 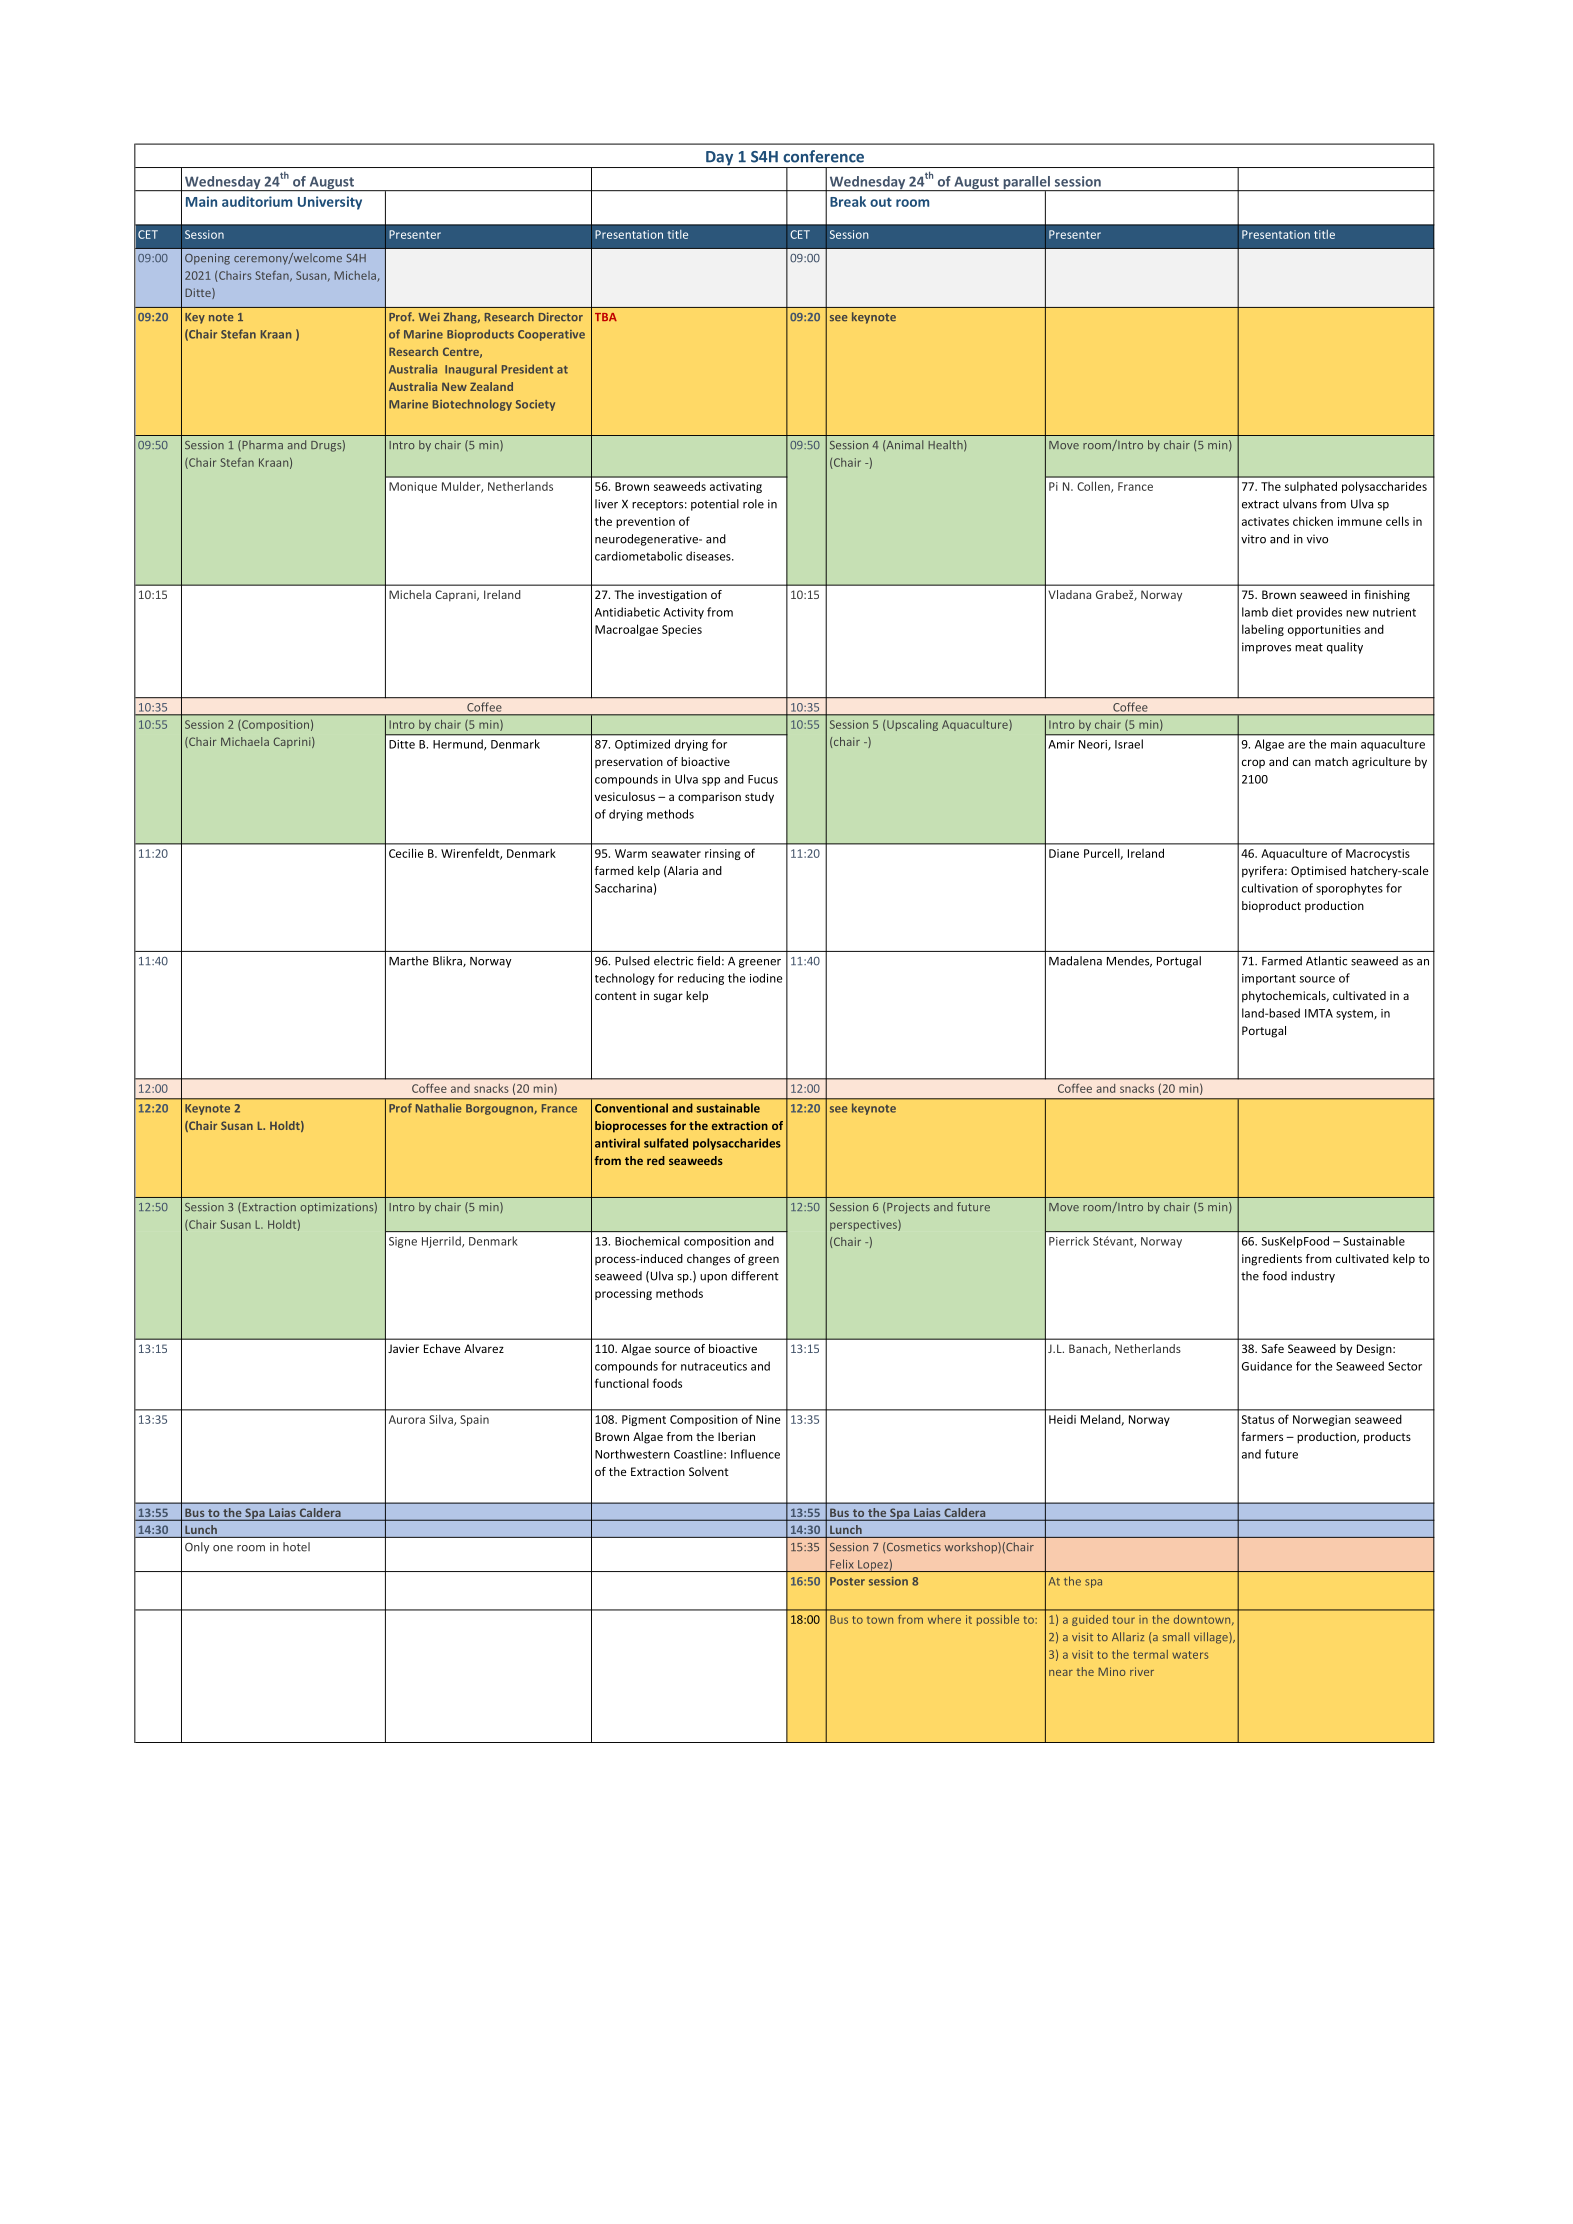 I want to click on Poster, so click(x=847, y=1581).
